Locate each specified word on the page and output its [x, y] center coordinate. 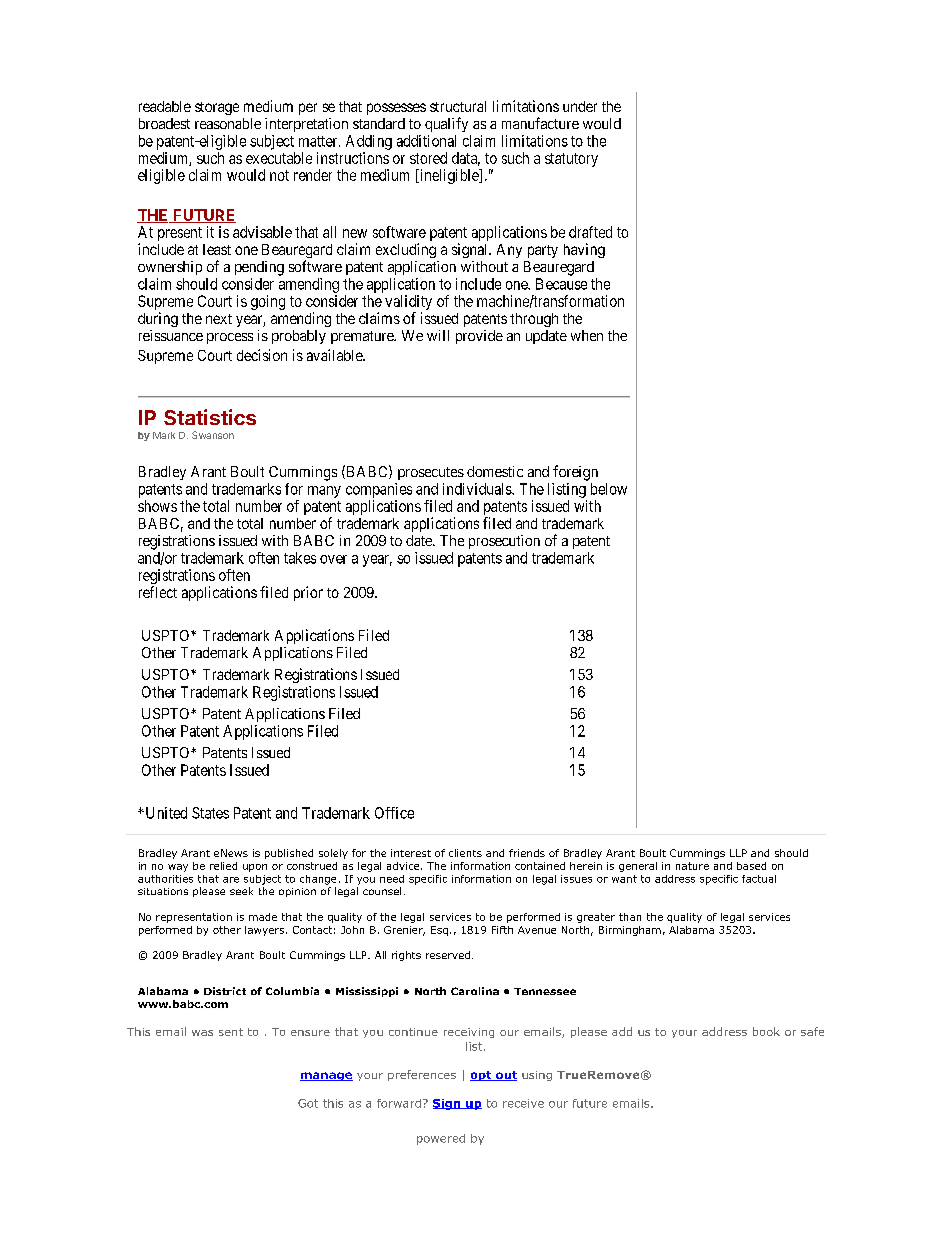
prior [308, 593]
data [466, 159]
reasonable [228, 123]
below [609, 489]
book [766, 1031]
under [580, 106]
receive [523, 1103]
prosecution [504, 542]
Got [308, 1103]
